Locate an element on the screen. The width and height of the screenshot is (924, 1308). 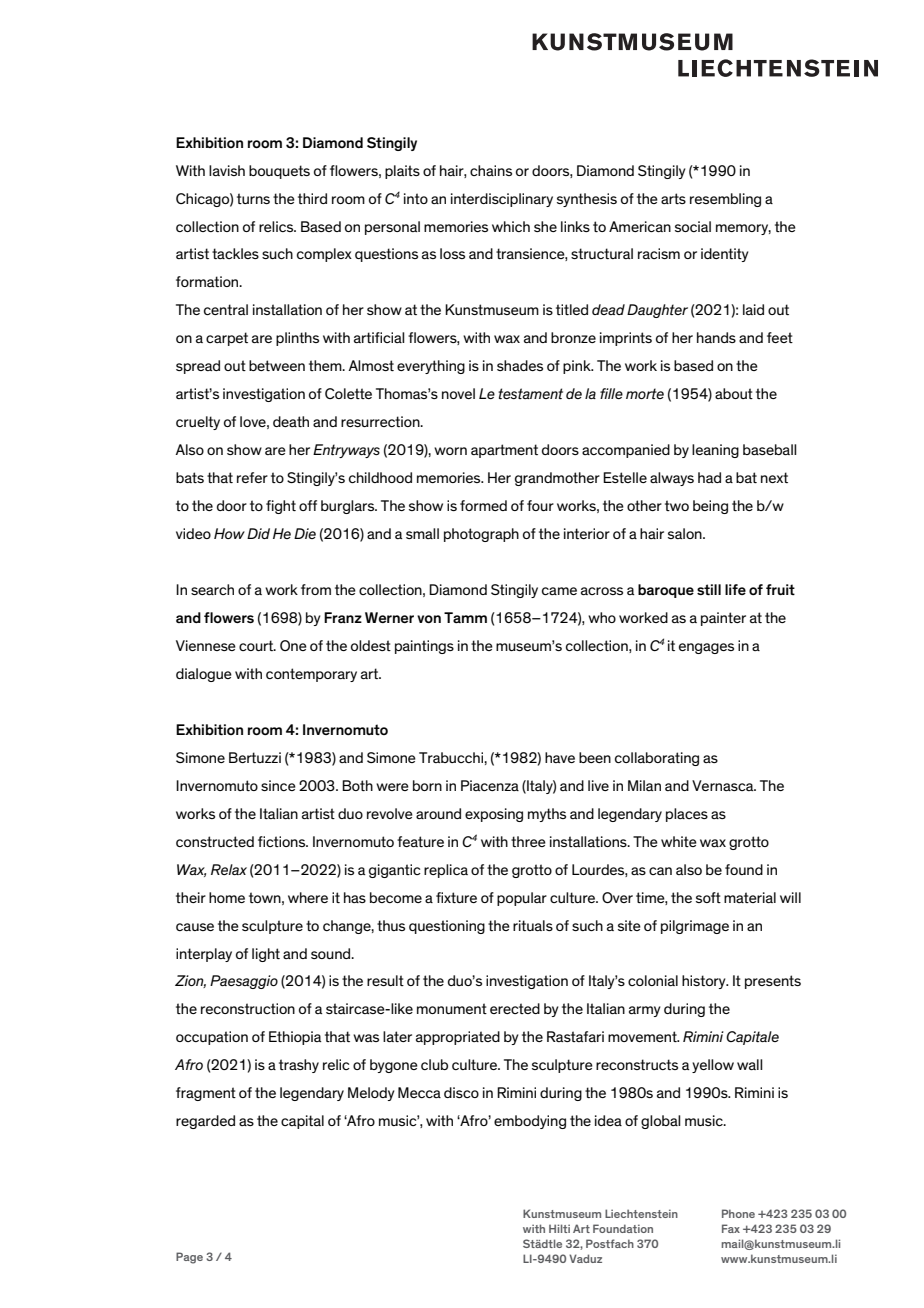
turns is located at coordinates (253, 198).
